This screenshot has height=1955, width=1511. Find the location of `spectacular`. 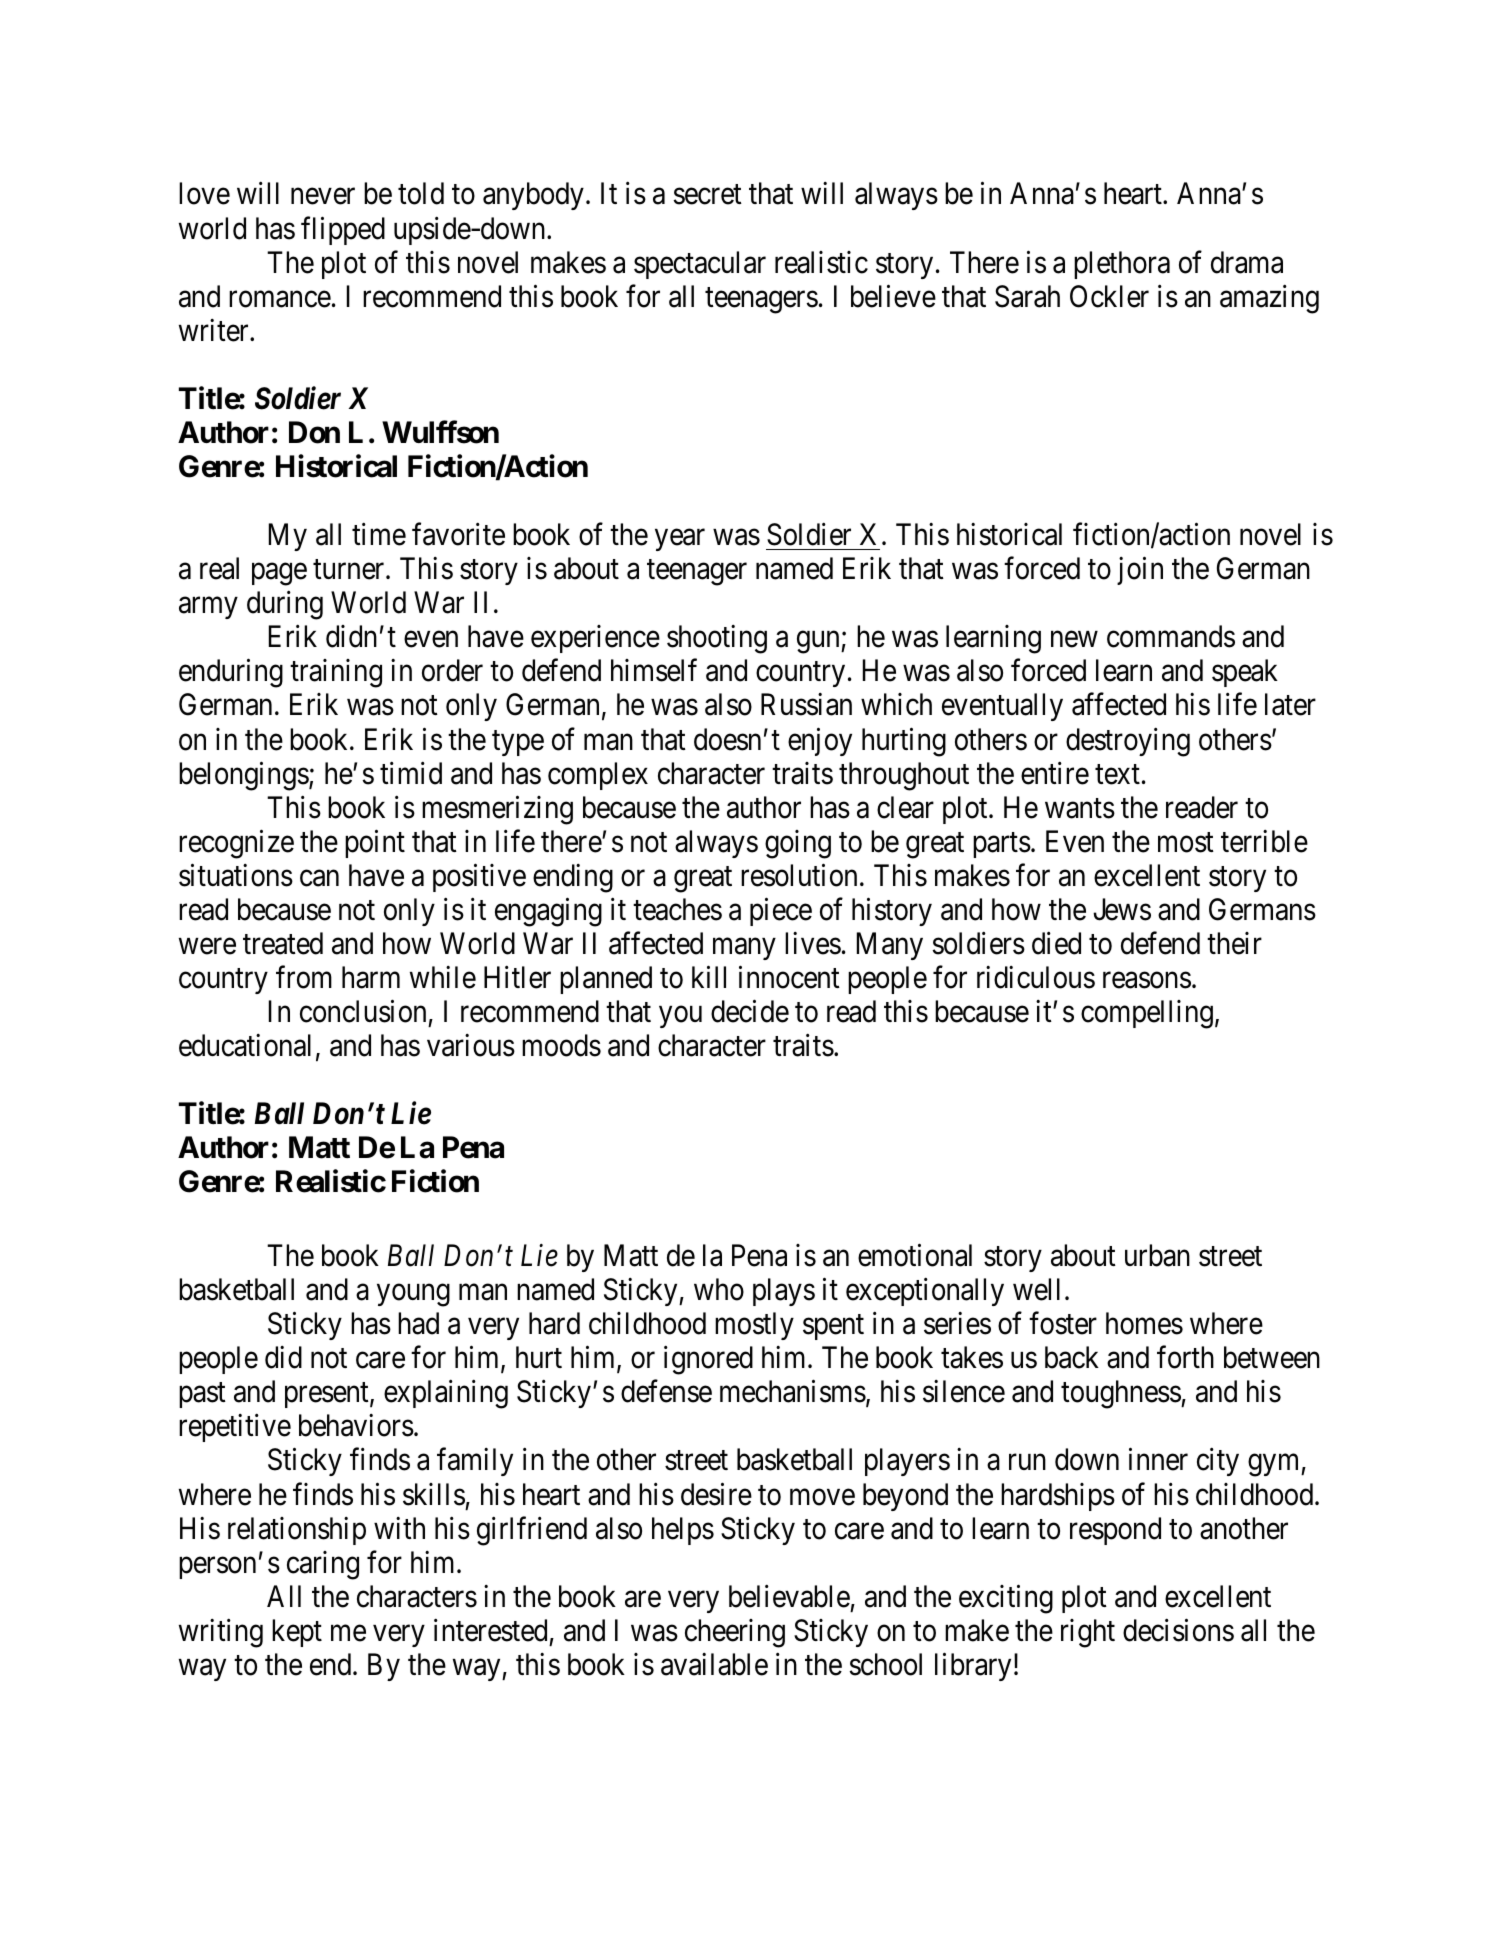

spectacular is located at coordinates (700, 265).
